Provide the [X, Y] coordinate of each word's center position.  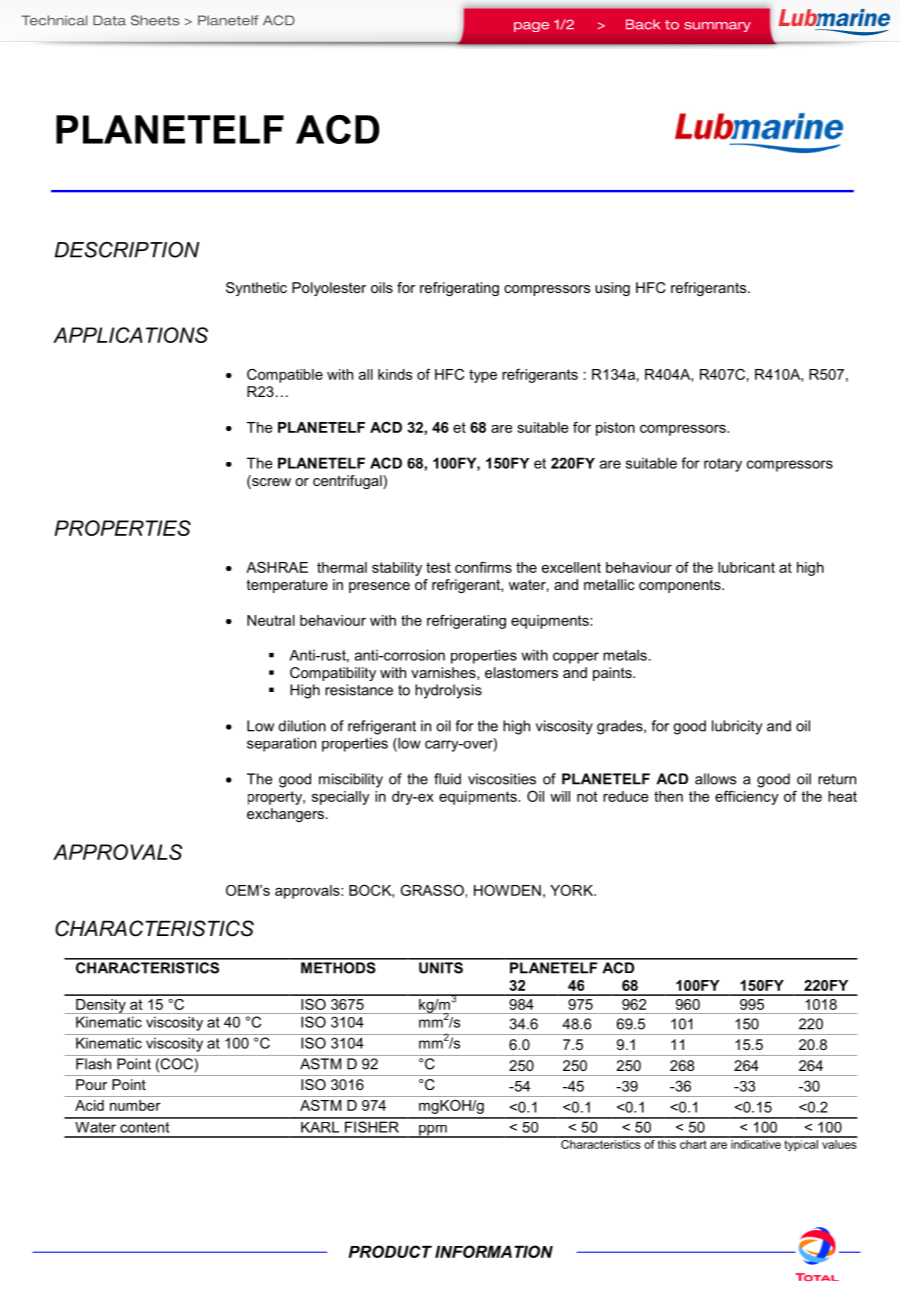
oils [382, 287]
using [612, 289]
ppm [433, 1131]
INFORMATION [494, 1251]
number [135, 1105]
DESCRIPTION [127, 250]
